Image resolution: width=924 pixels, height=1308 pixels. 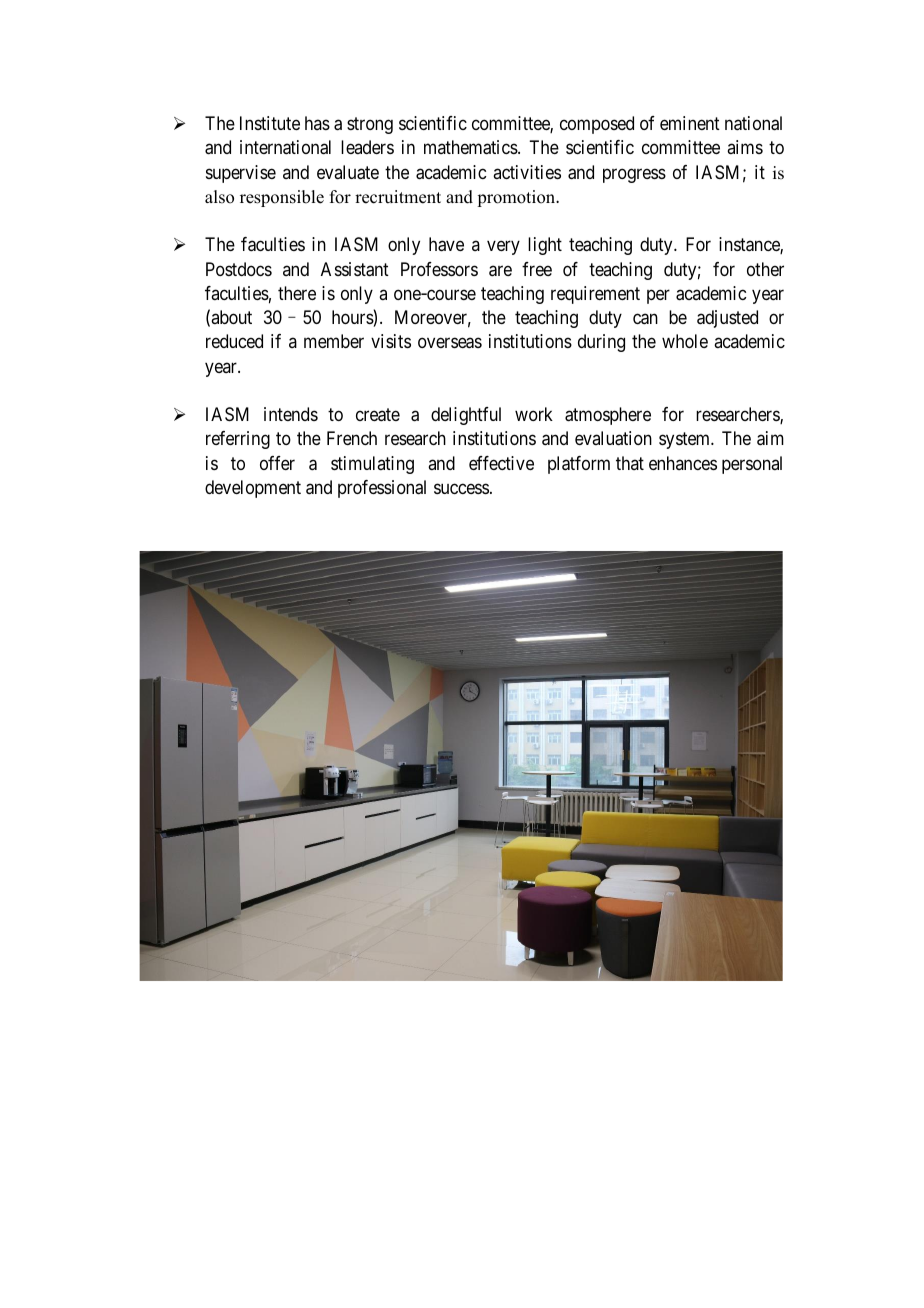 What do you see at coordinates (471, 147) in the screenshot?
I see `mathematics` at bounding box center [471, 147].
